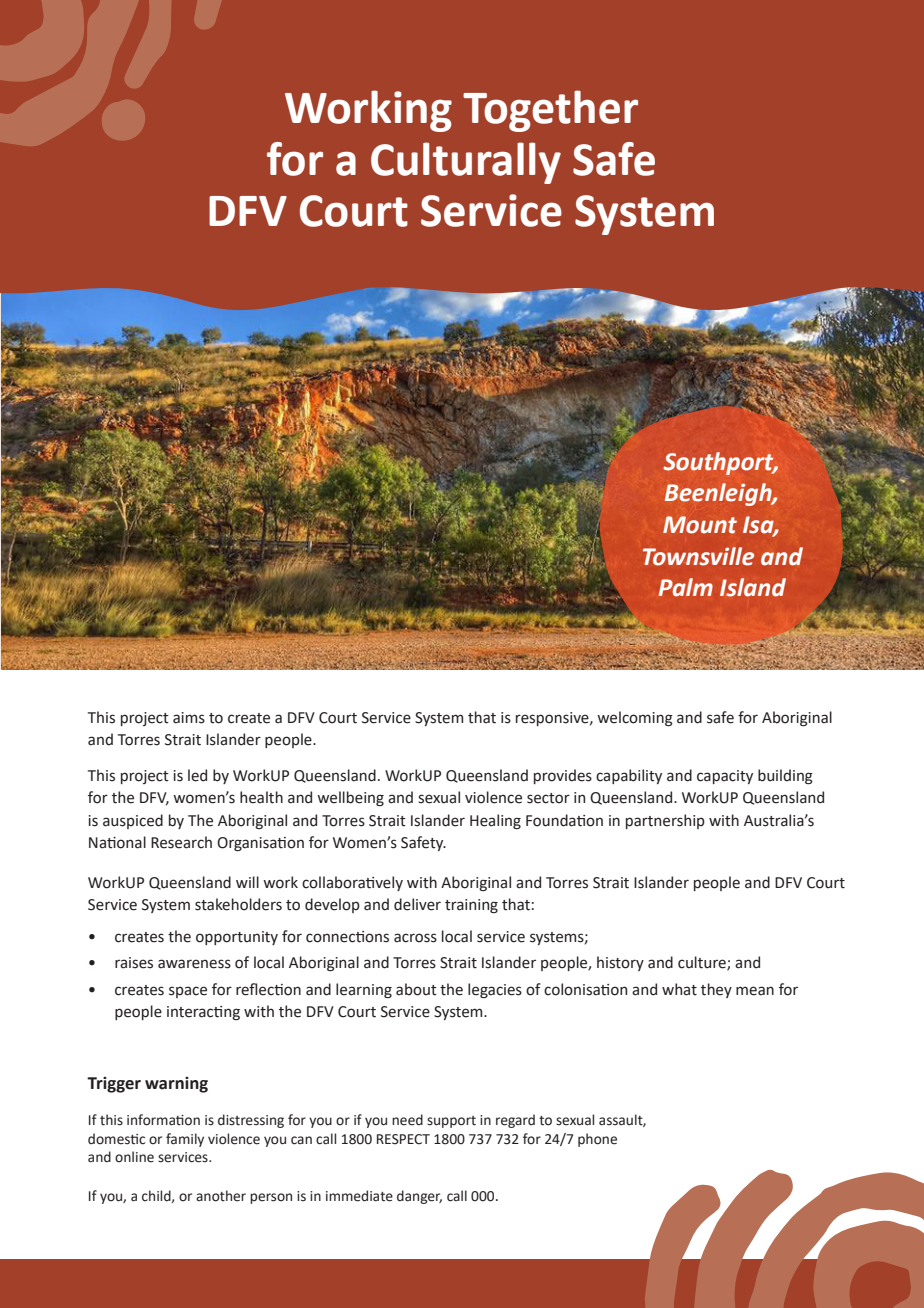  What do you see at coordinates (703, 963) in the screenshot?
I see `culture` at bounding box center [703, 963].
